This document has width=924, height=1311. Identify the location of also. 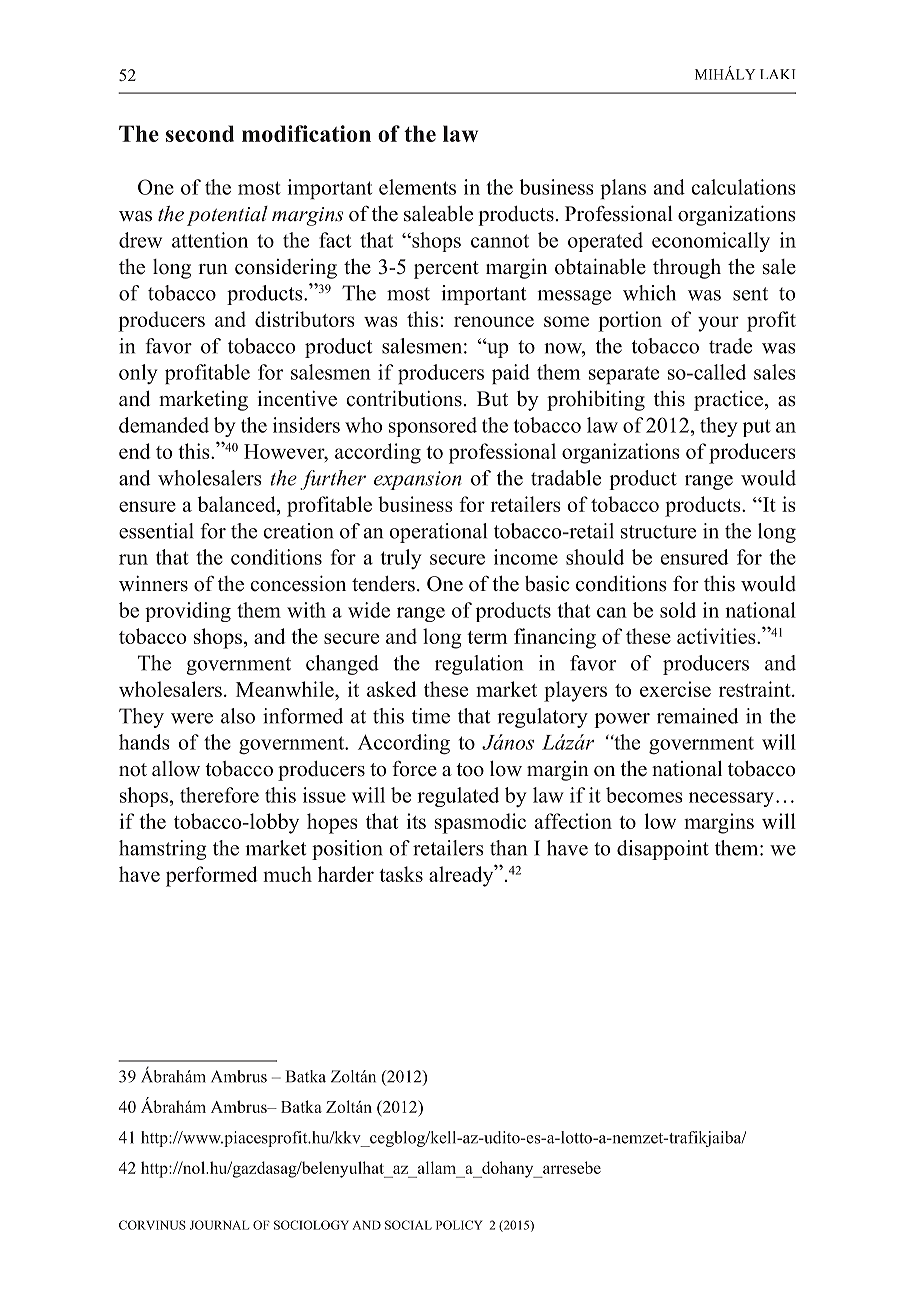
(238, 716).
